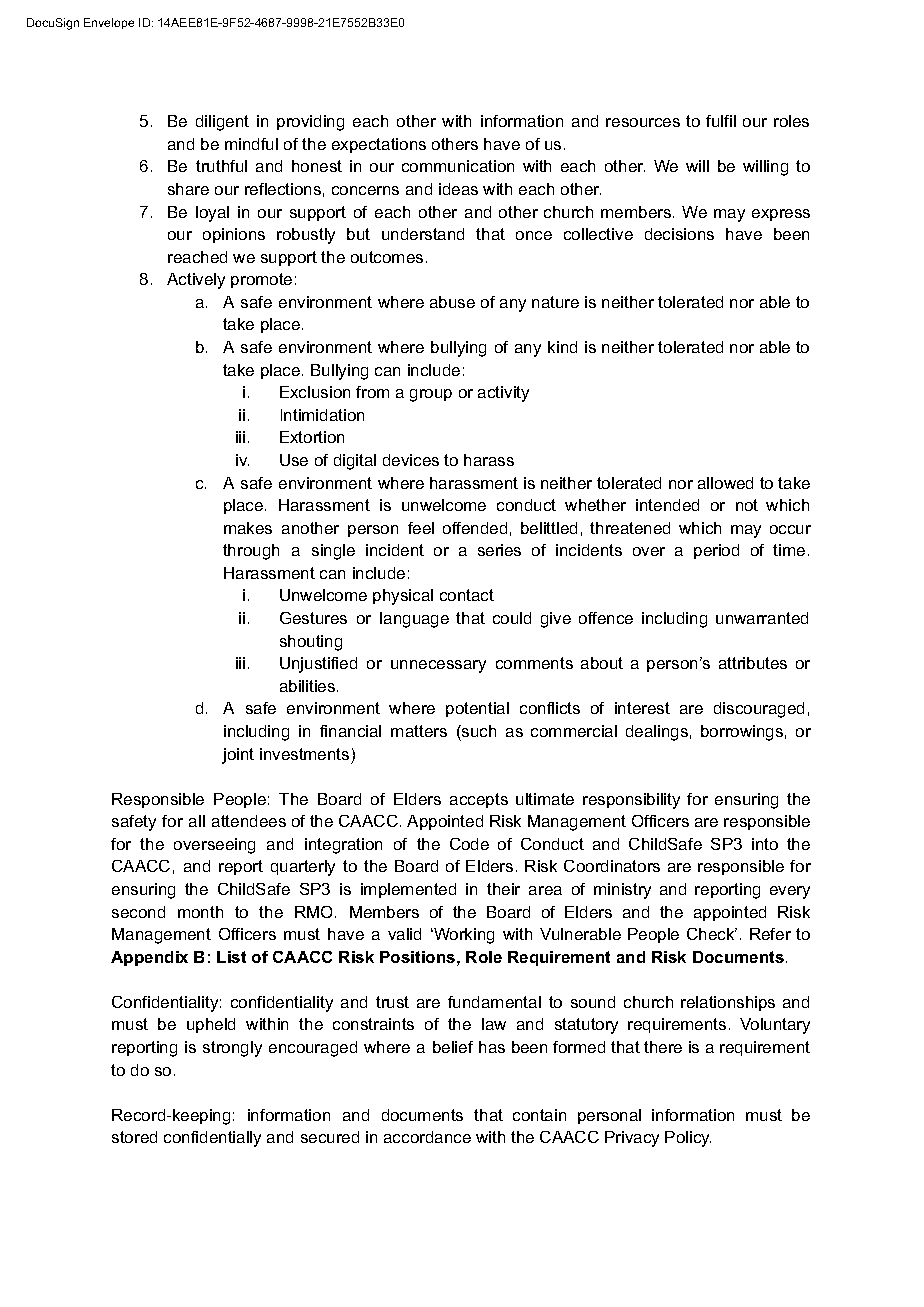 This image has width=924, height=1307. Describe the element at coordinates (765, 844) in the image. I see `into` at that location.
